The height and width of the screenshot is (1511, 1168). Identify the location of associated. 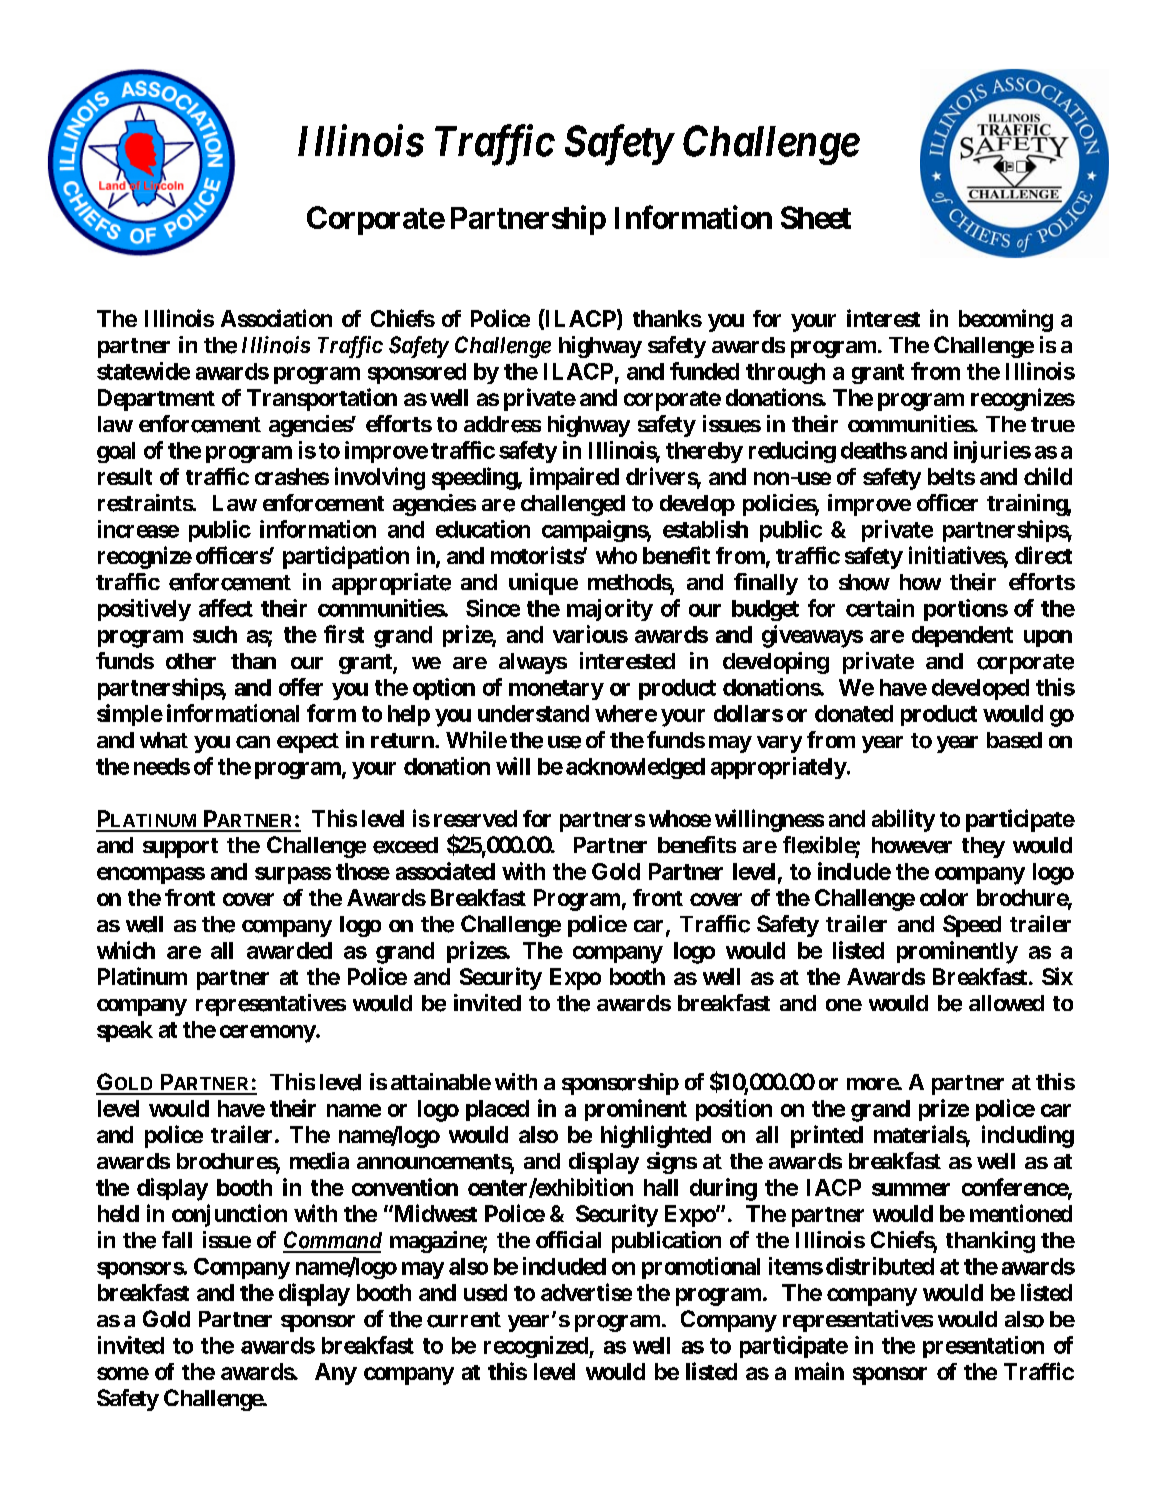
(445, 871).
